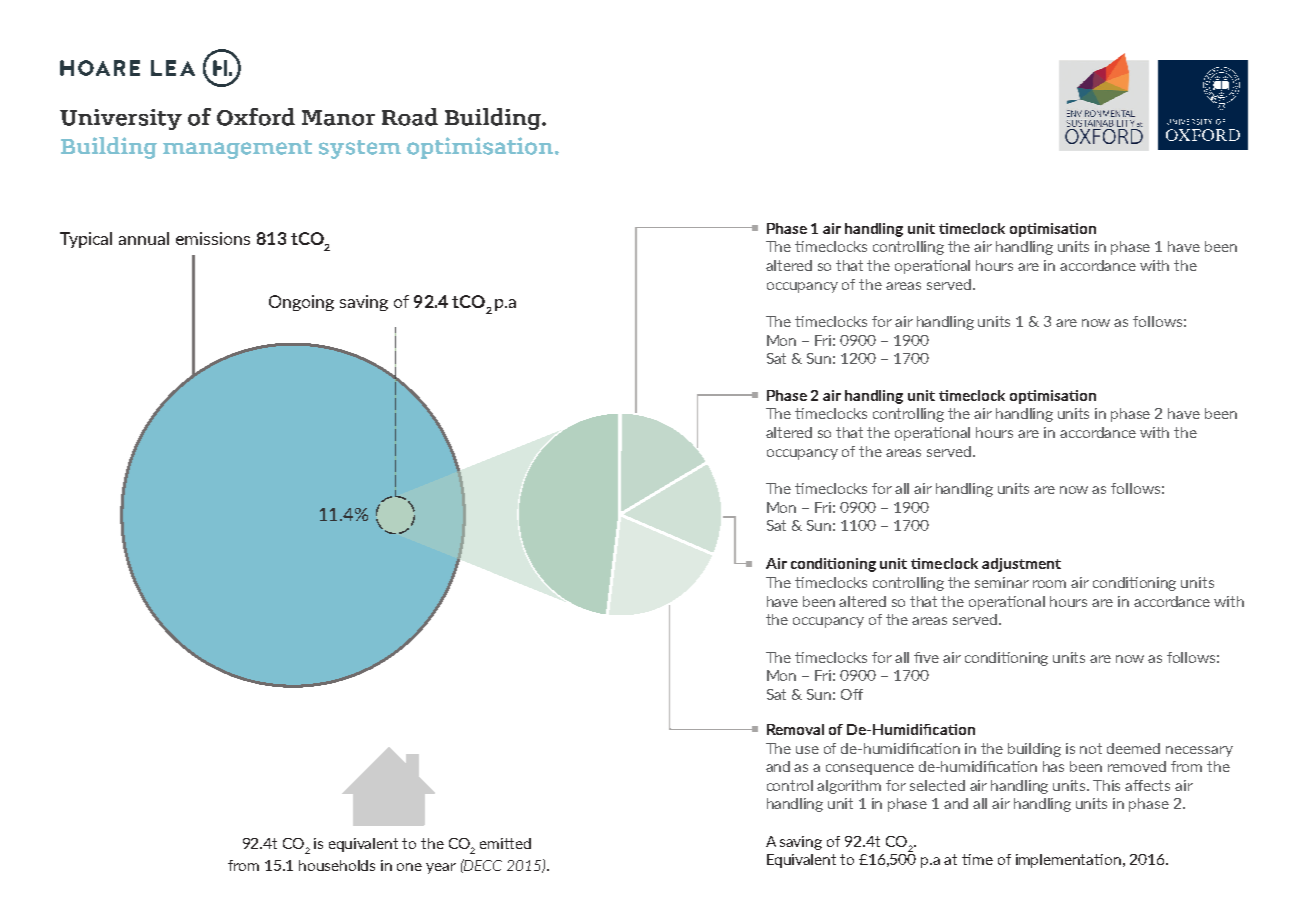 The image size is (1308, 924). What do you see at coordinates (1049, 584) in the page?
I see `room` at bounding box center [1049, 584].
